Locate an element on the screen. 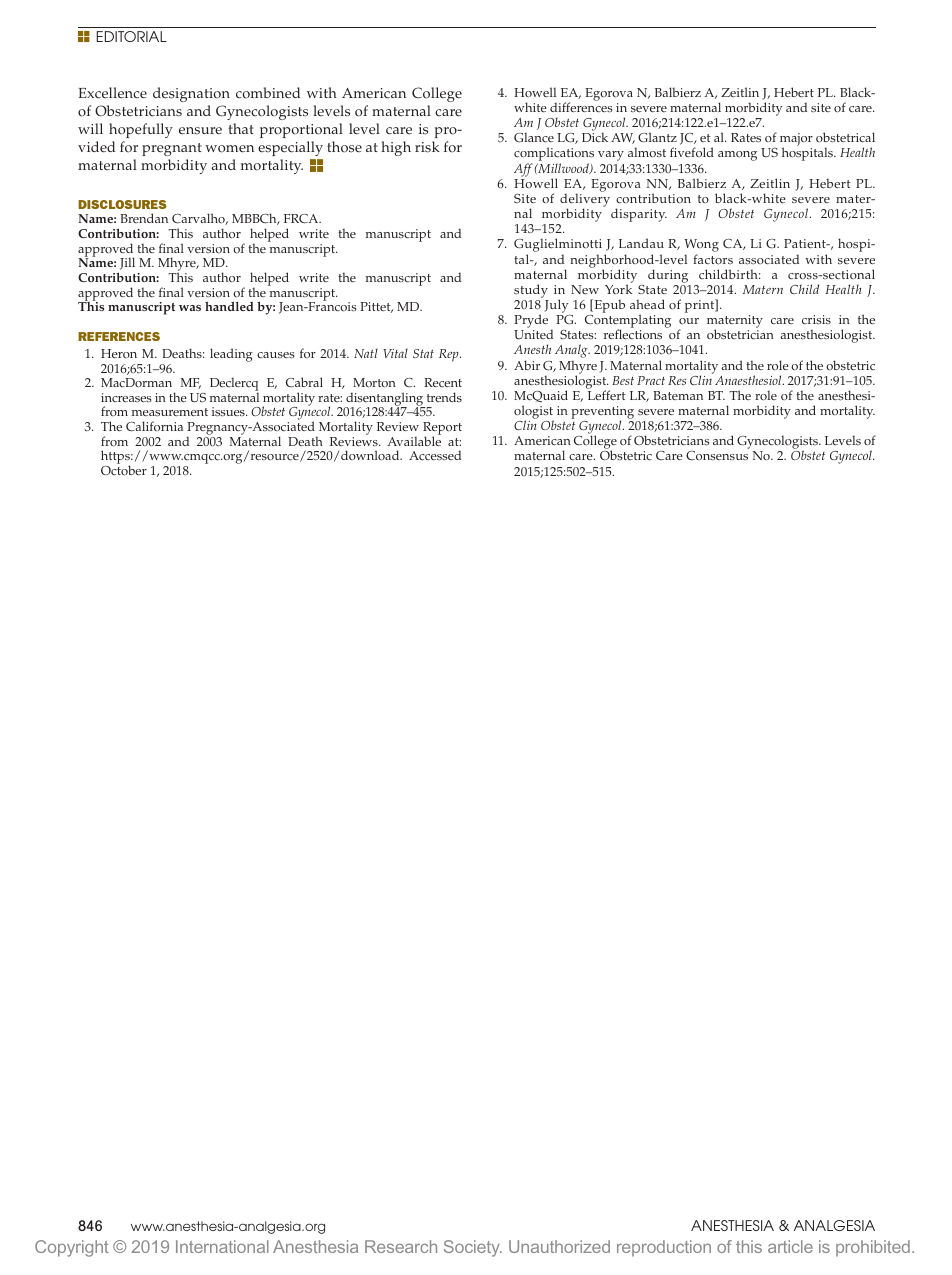 The width and height of the screenshot is (952, 1275). Report is located at coordinates (442, 430).
